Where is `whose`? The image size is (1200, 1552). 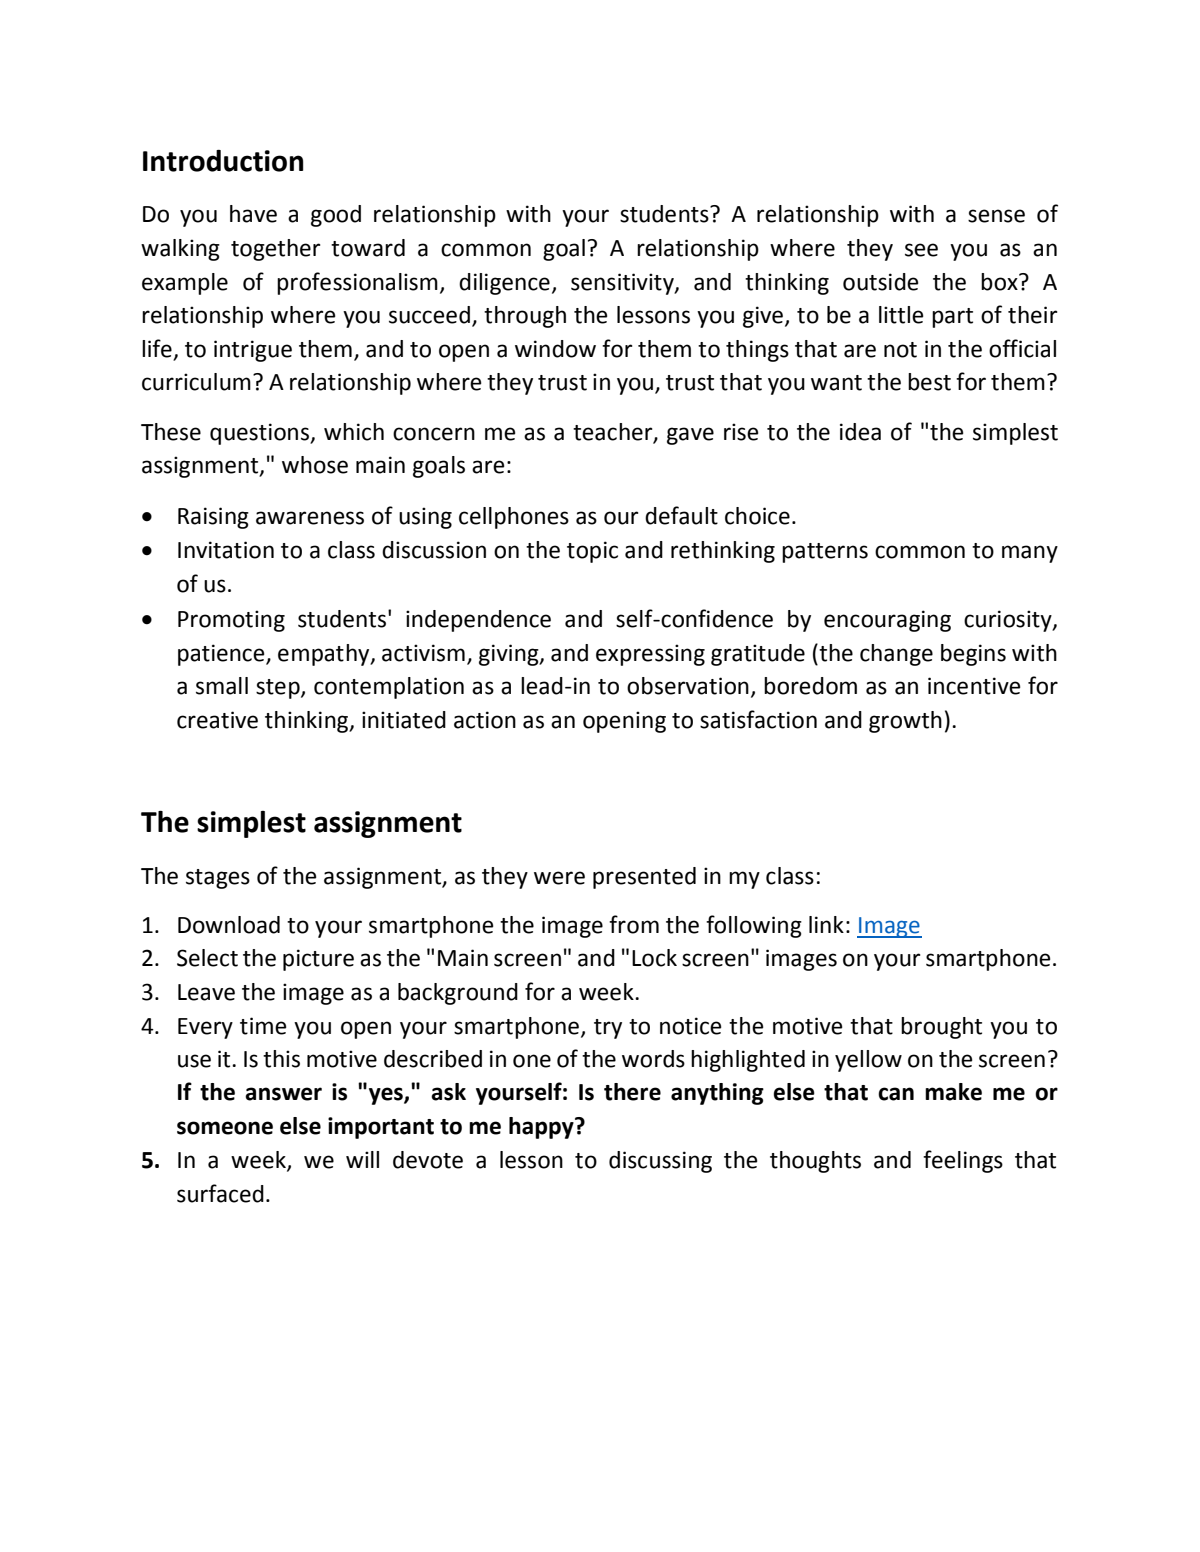
whose is located at coordinates (315, 465).
